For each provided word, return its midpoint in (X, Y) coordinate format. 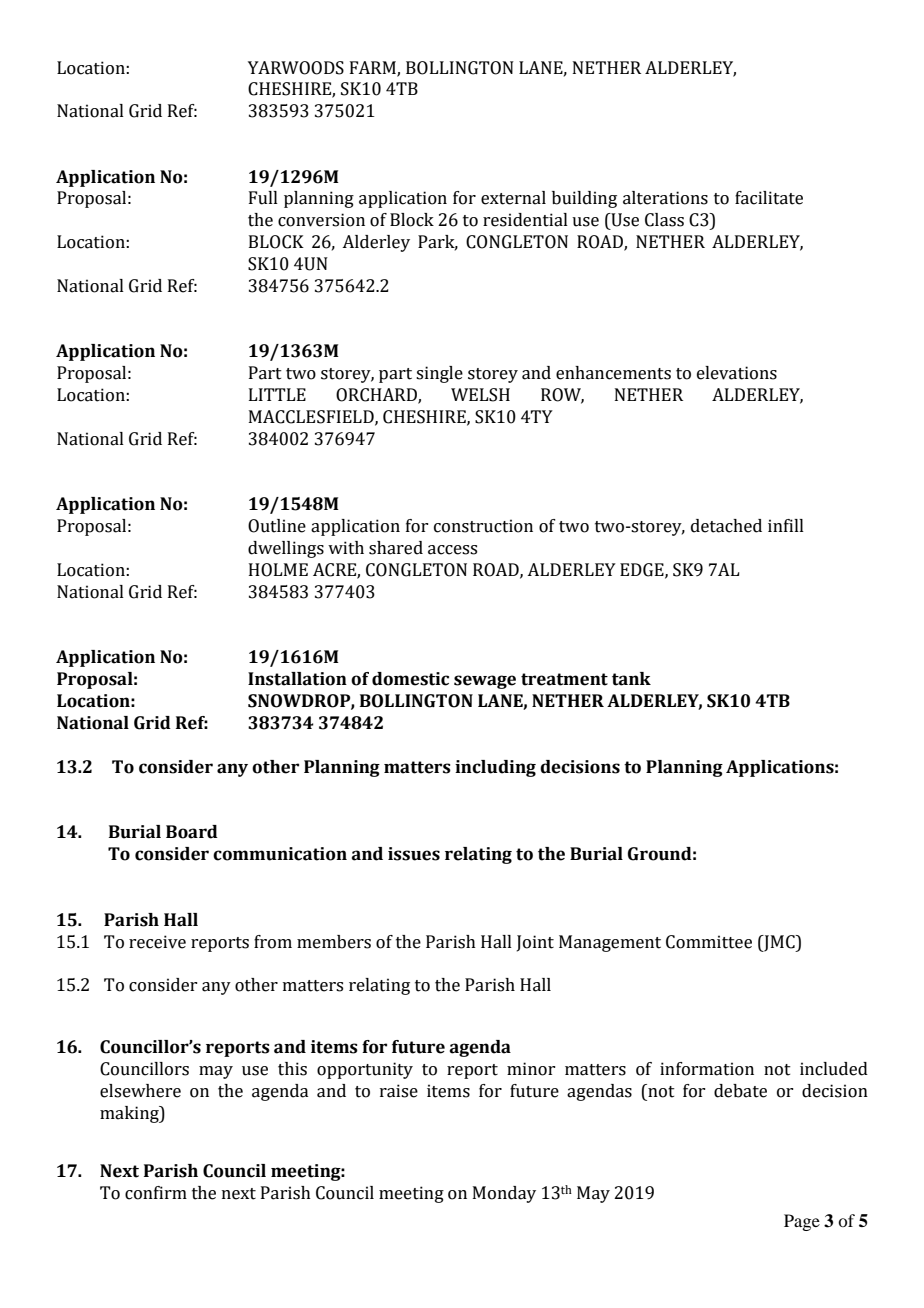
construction (483, 526)
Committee (709, 942)
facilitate (769, 198)
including (495, 768)
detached (726, 526)
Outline (277, 526)
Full (263, 198)
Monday (504, 1194)
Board (192, 832)
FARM (374, 68)
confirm (156, 1193)
